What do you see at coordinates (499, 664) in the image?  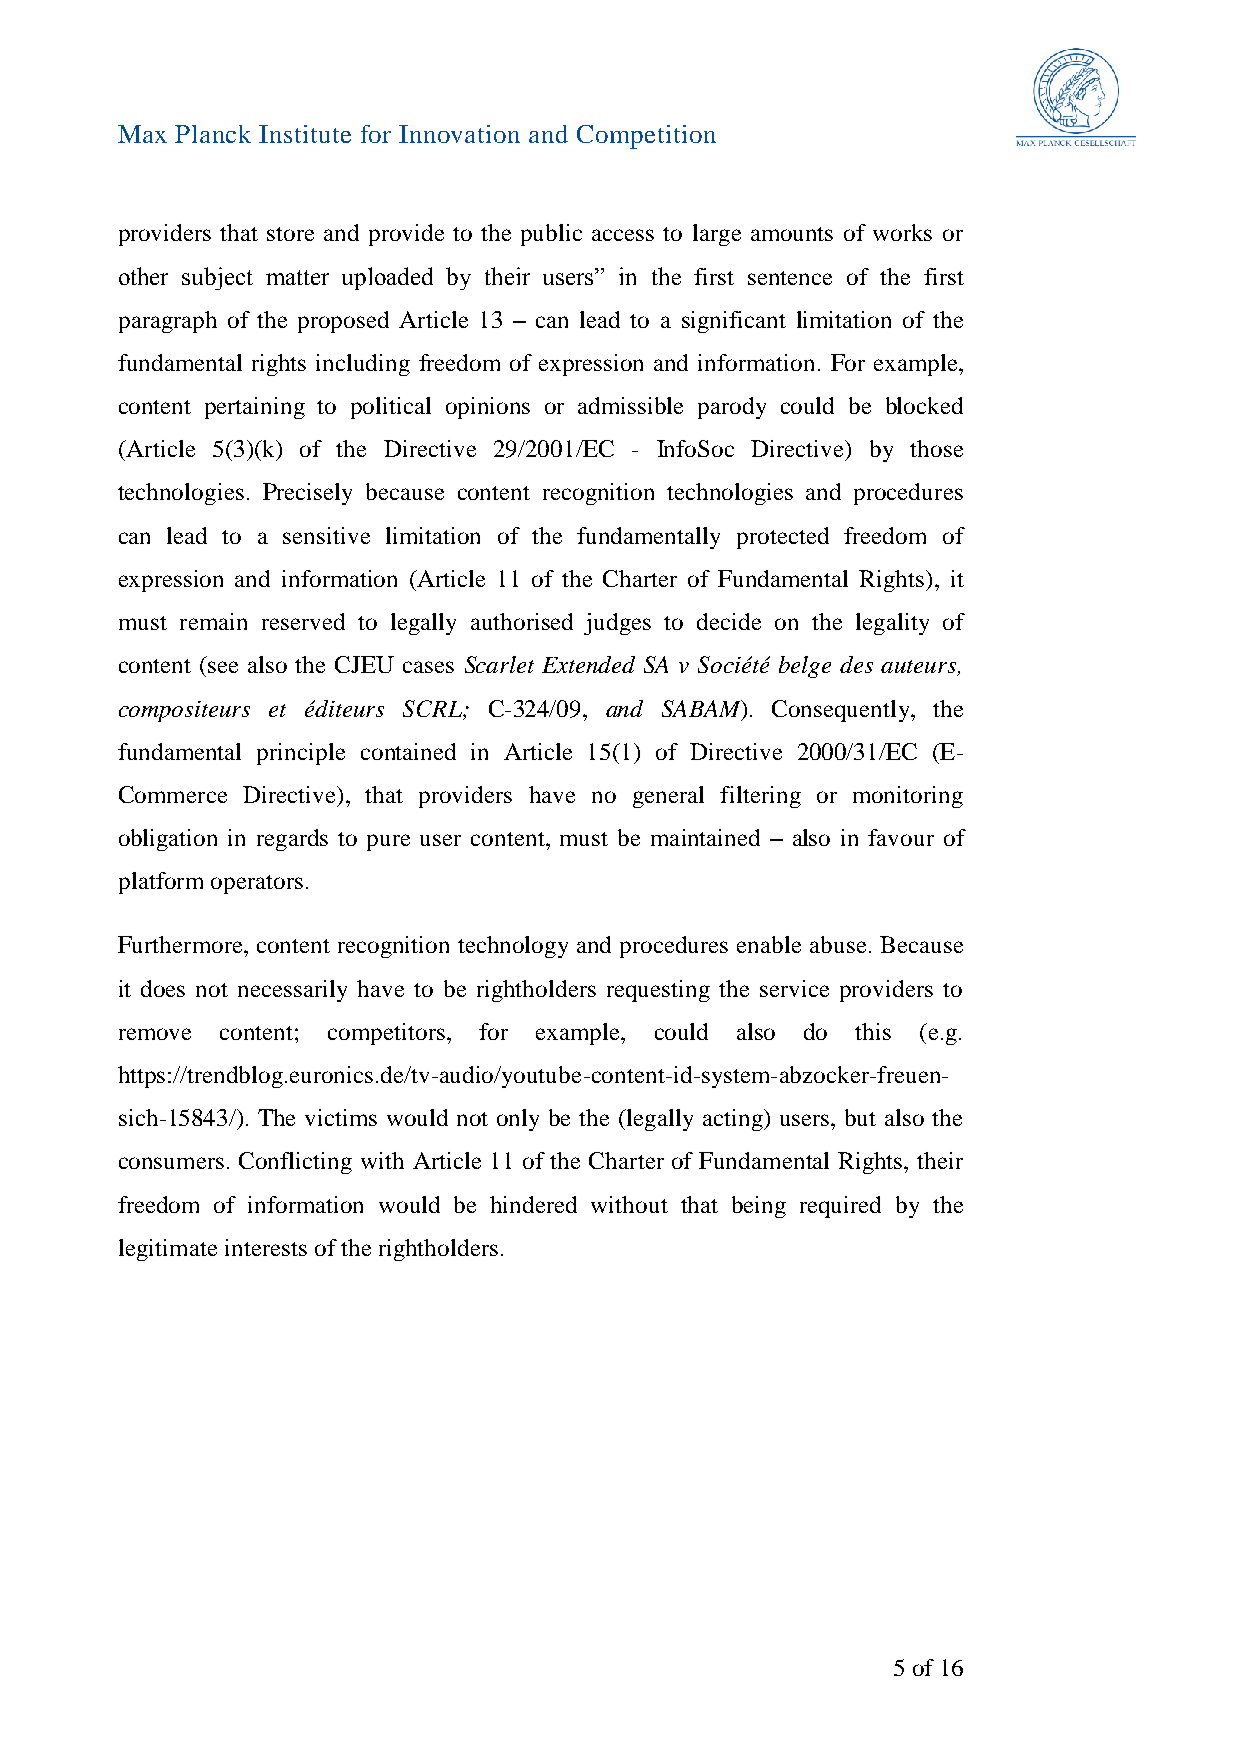 I see `Scarlet` at bounding box center [499, 664].
